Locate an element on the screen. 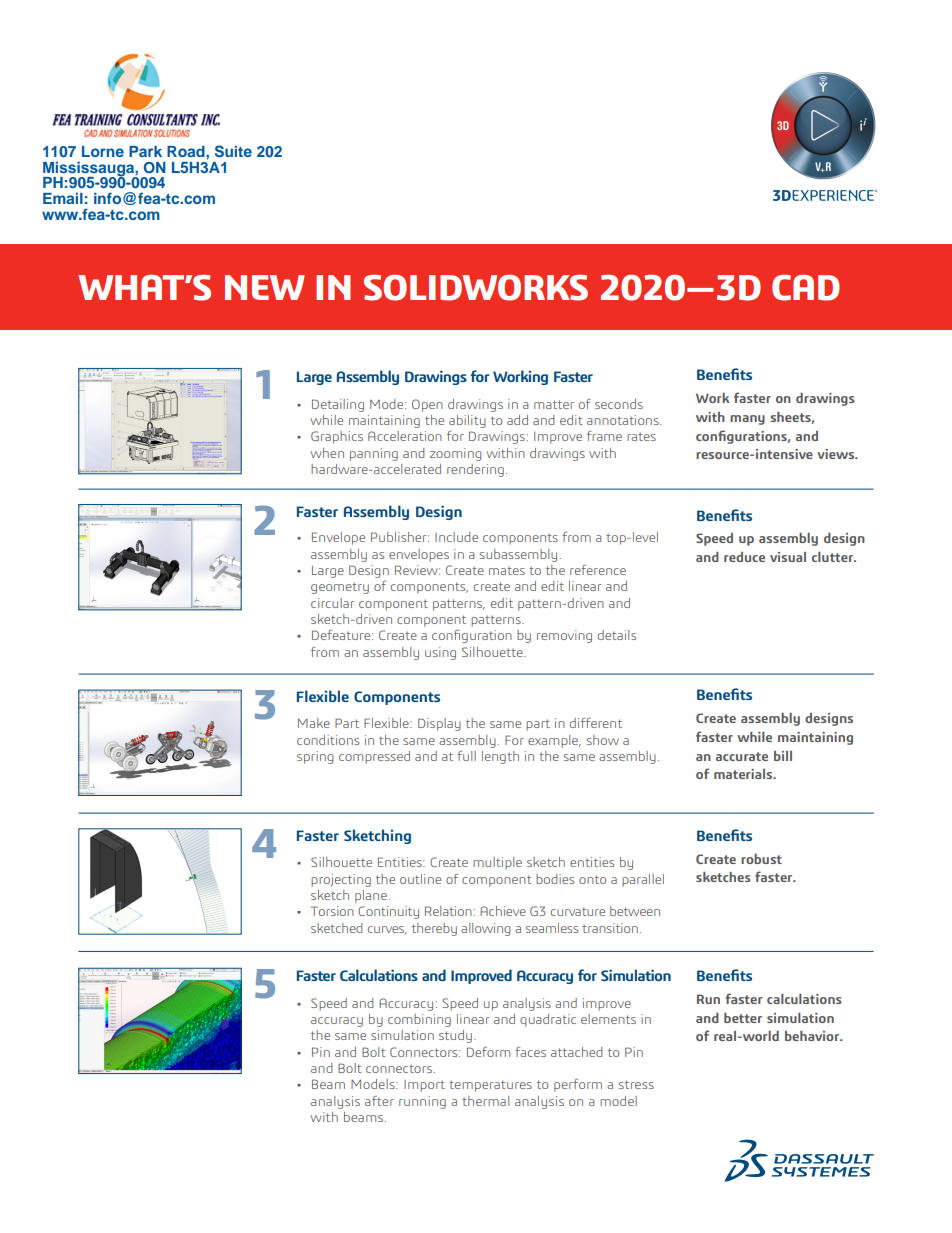  reduce is located at coordinates (744, 557).
